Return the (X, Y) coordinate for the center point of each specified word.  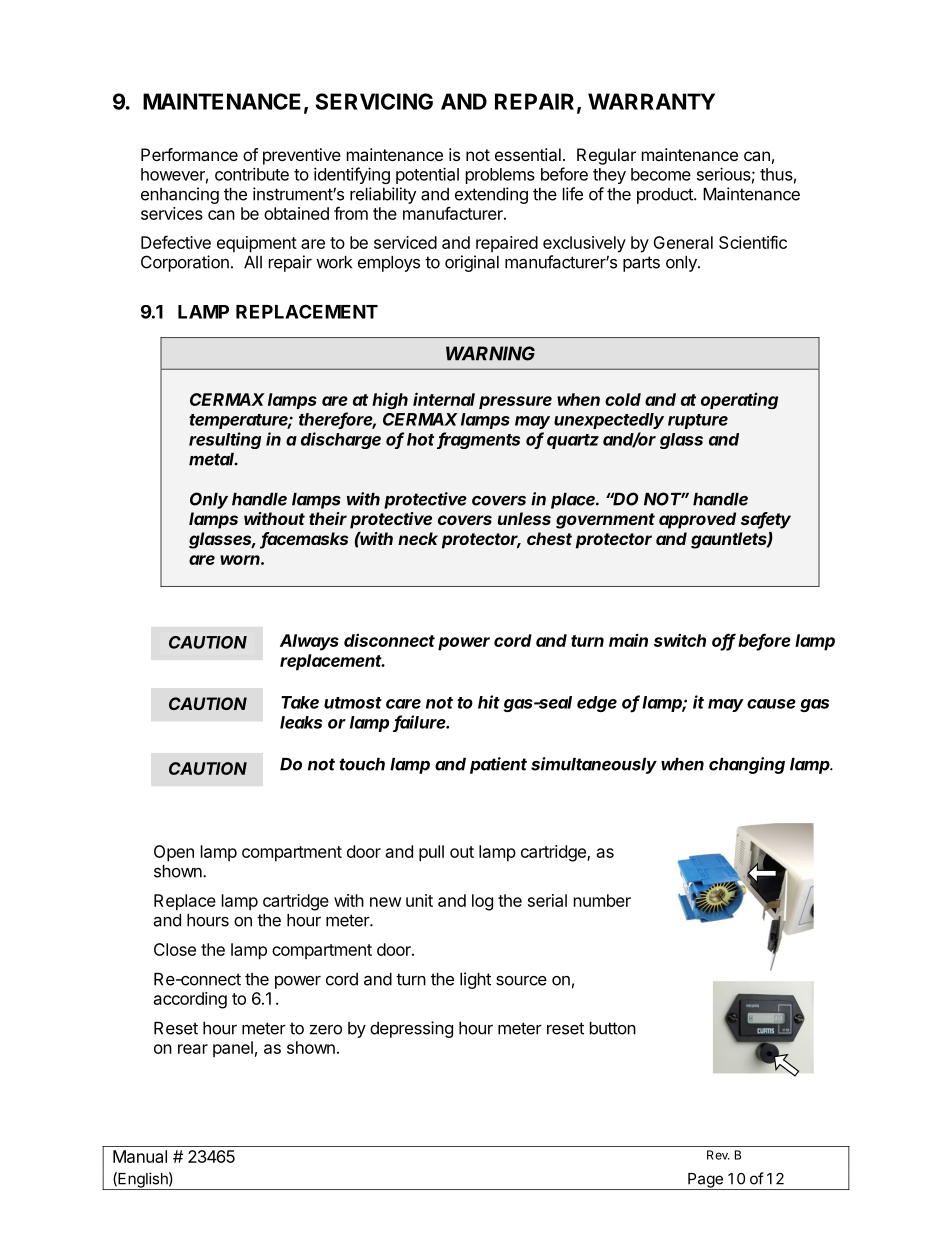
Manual (140, 1156)
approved (697, 520)
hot (420, 439)
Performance (189, 154)
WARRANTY (651, 101)
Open (174, 853)
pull (431, 853)
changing (747, 765)
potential (427, 175)
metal (213, 459)
